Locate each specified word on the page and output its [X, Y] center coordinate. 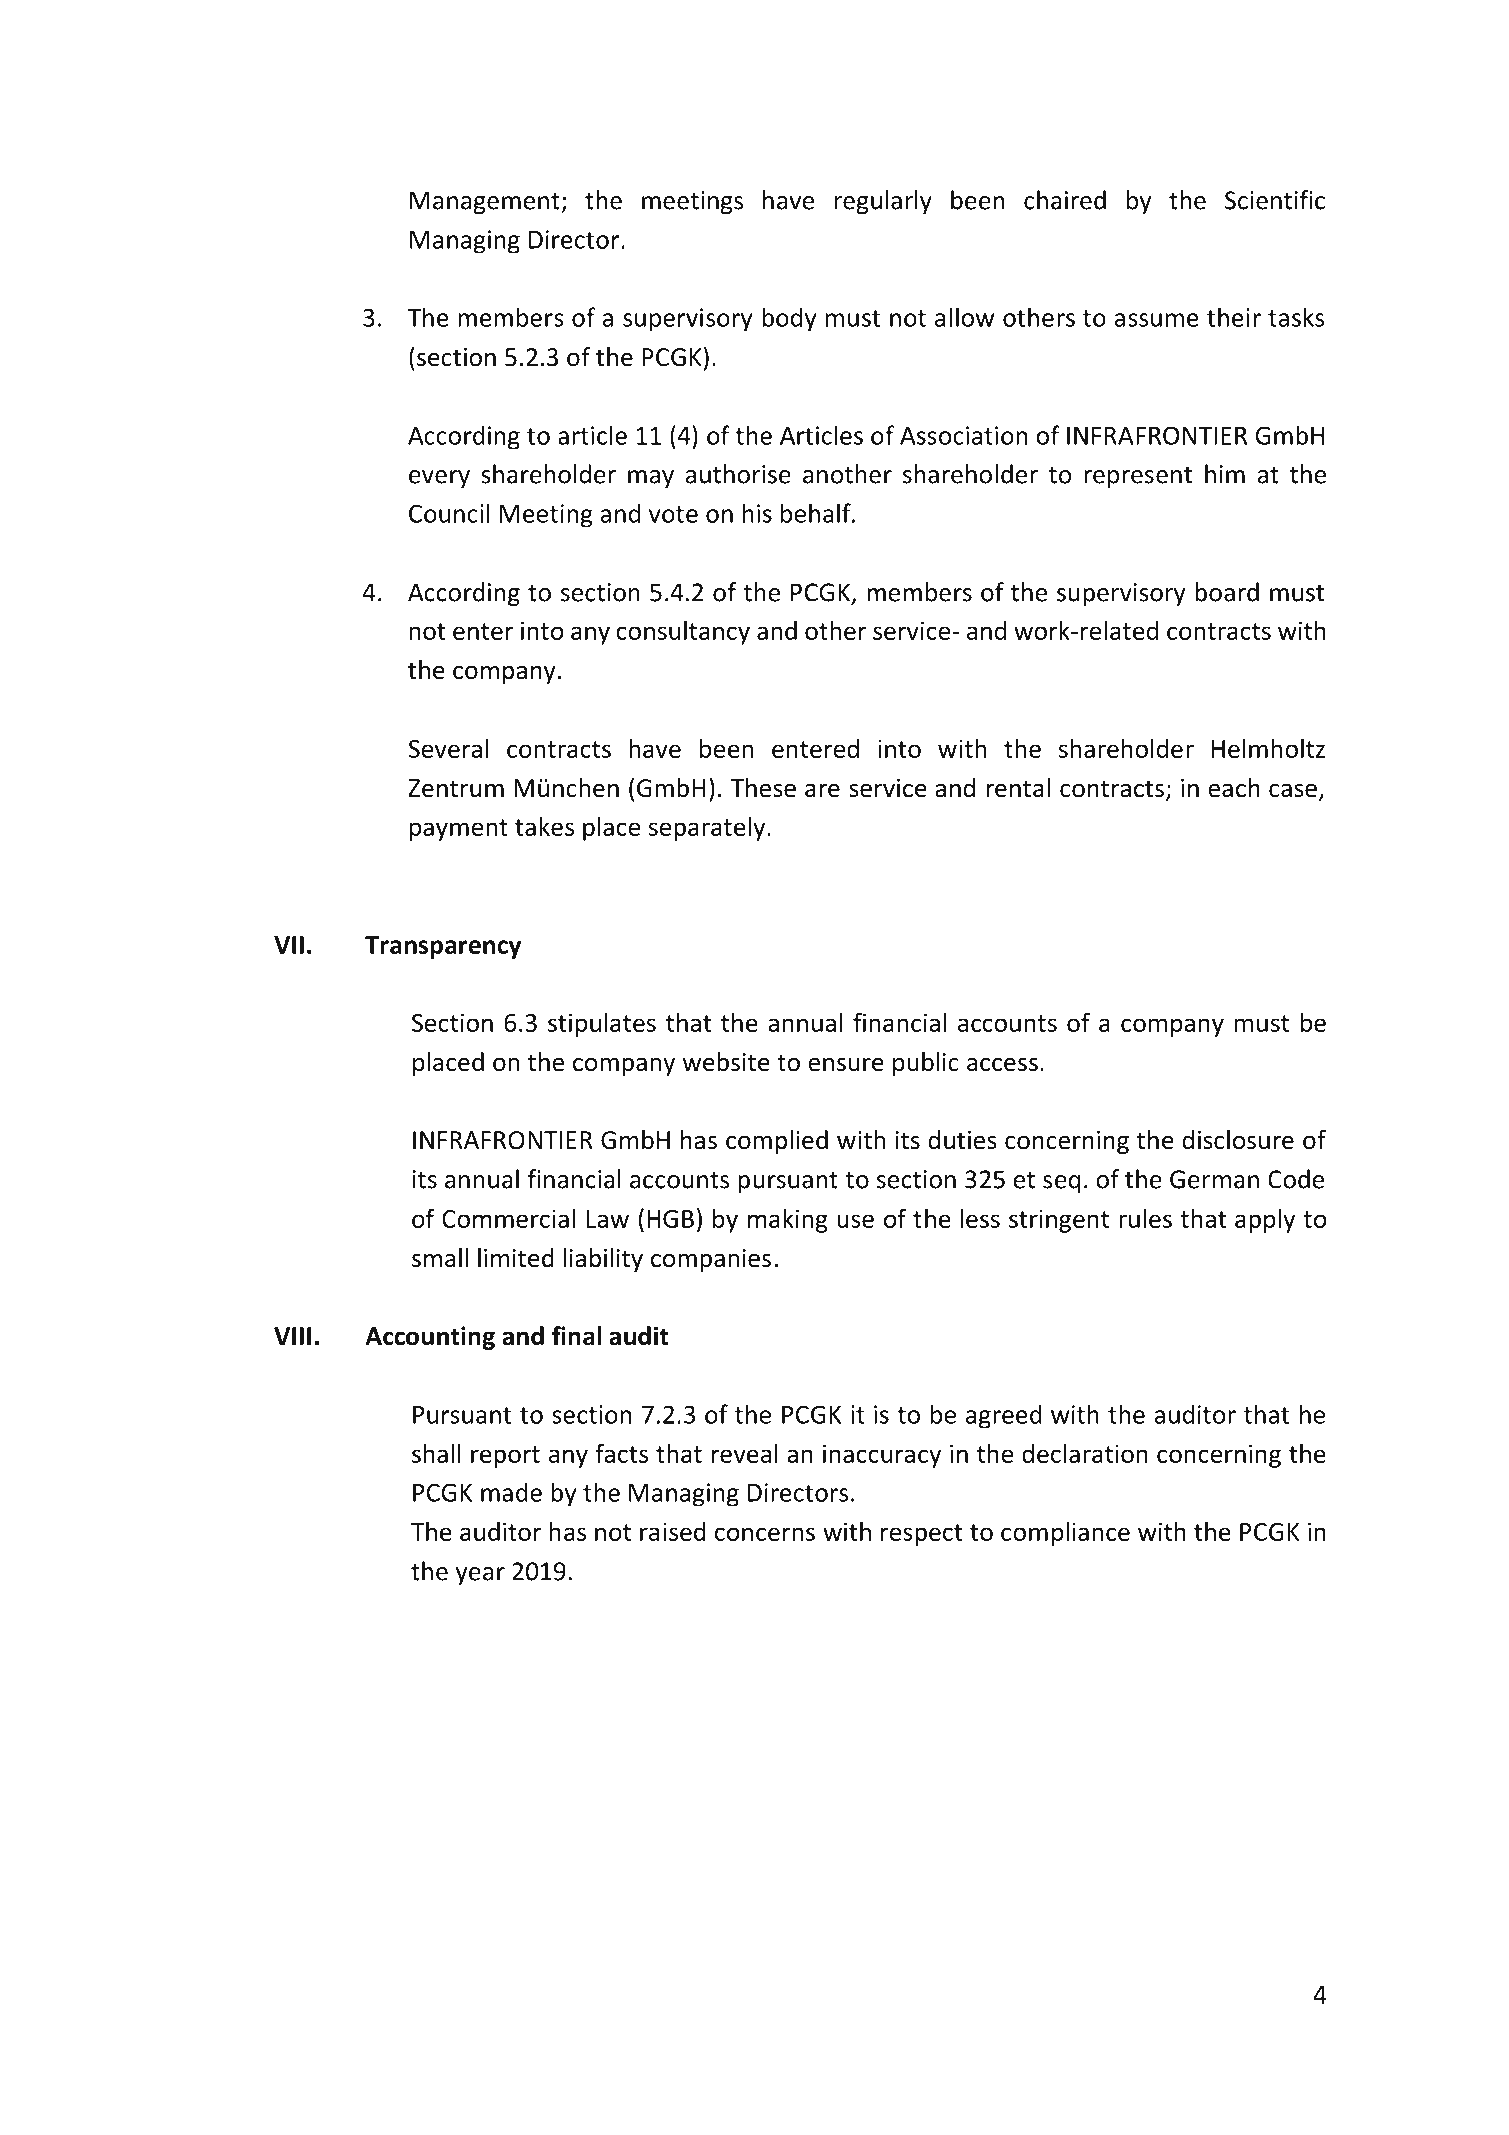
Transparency [443, 947]
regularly [883, 202]
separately [708, 828]
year [480, 1576]
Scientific [1275, 200]
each [1234, 788]
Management [486, 203]
